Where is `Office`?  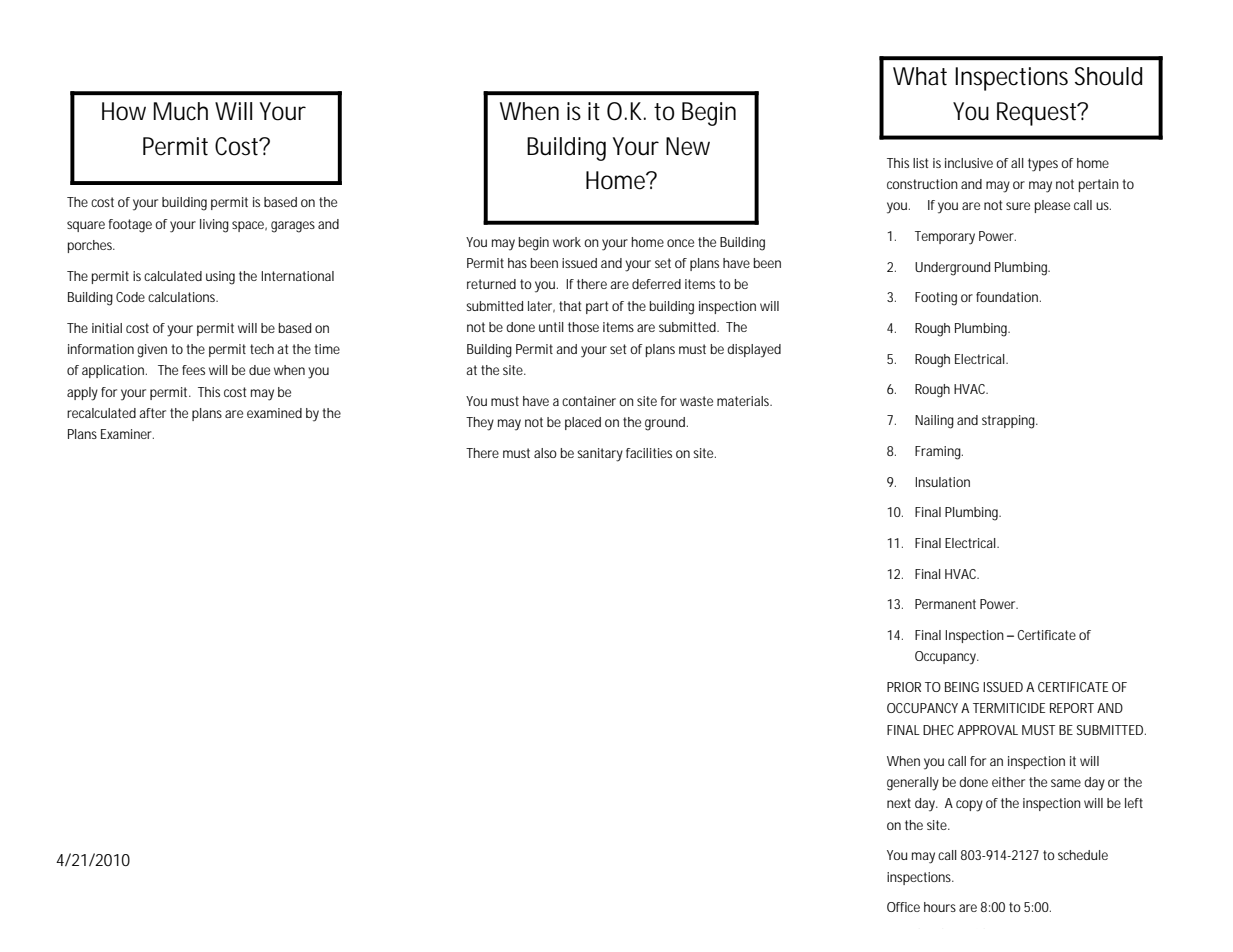
Office is located at coordinates (903, 907).
